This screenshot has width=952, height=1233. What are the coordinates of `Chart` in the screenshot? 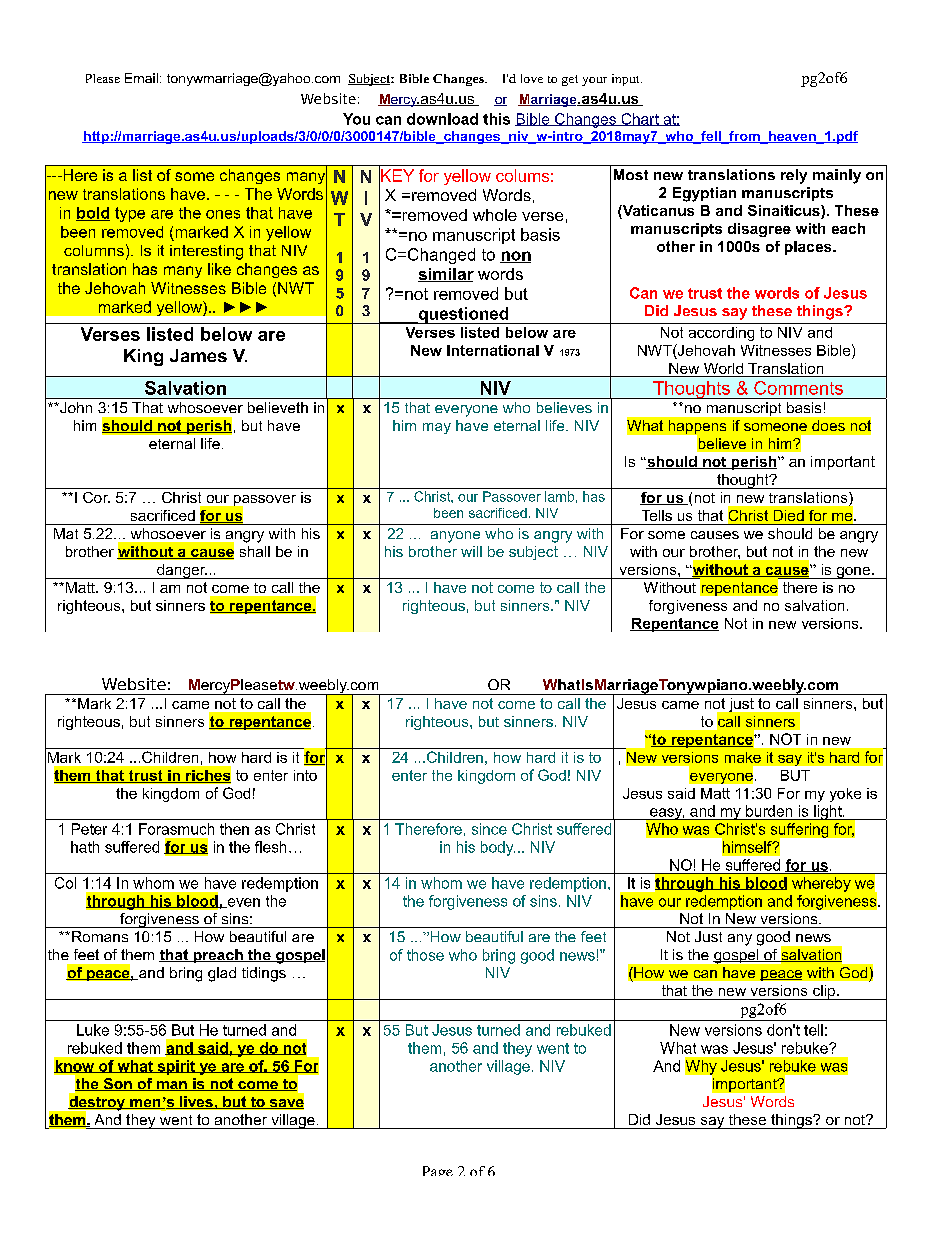 It's located at (640, 119).
